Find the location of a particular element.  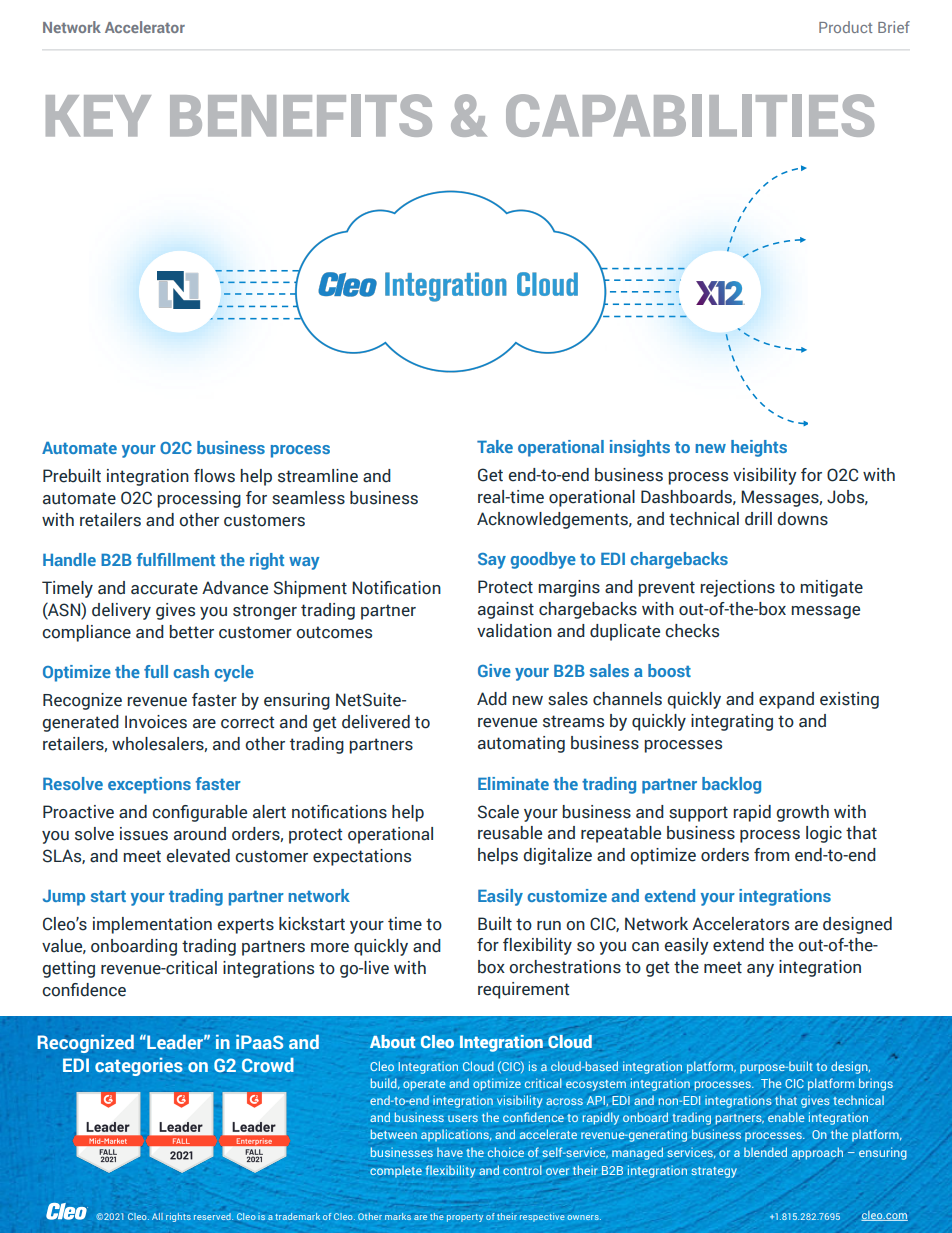

heights is located at coordinates (759, 448).
